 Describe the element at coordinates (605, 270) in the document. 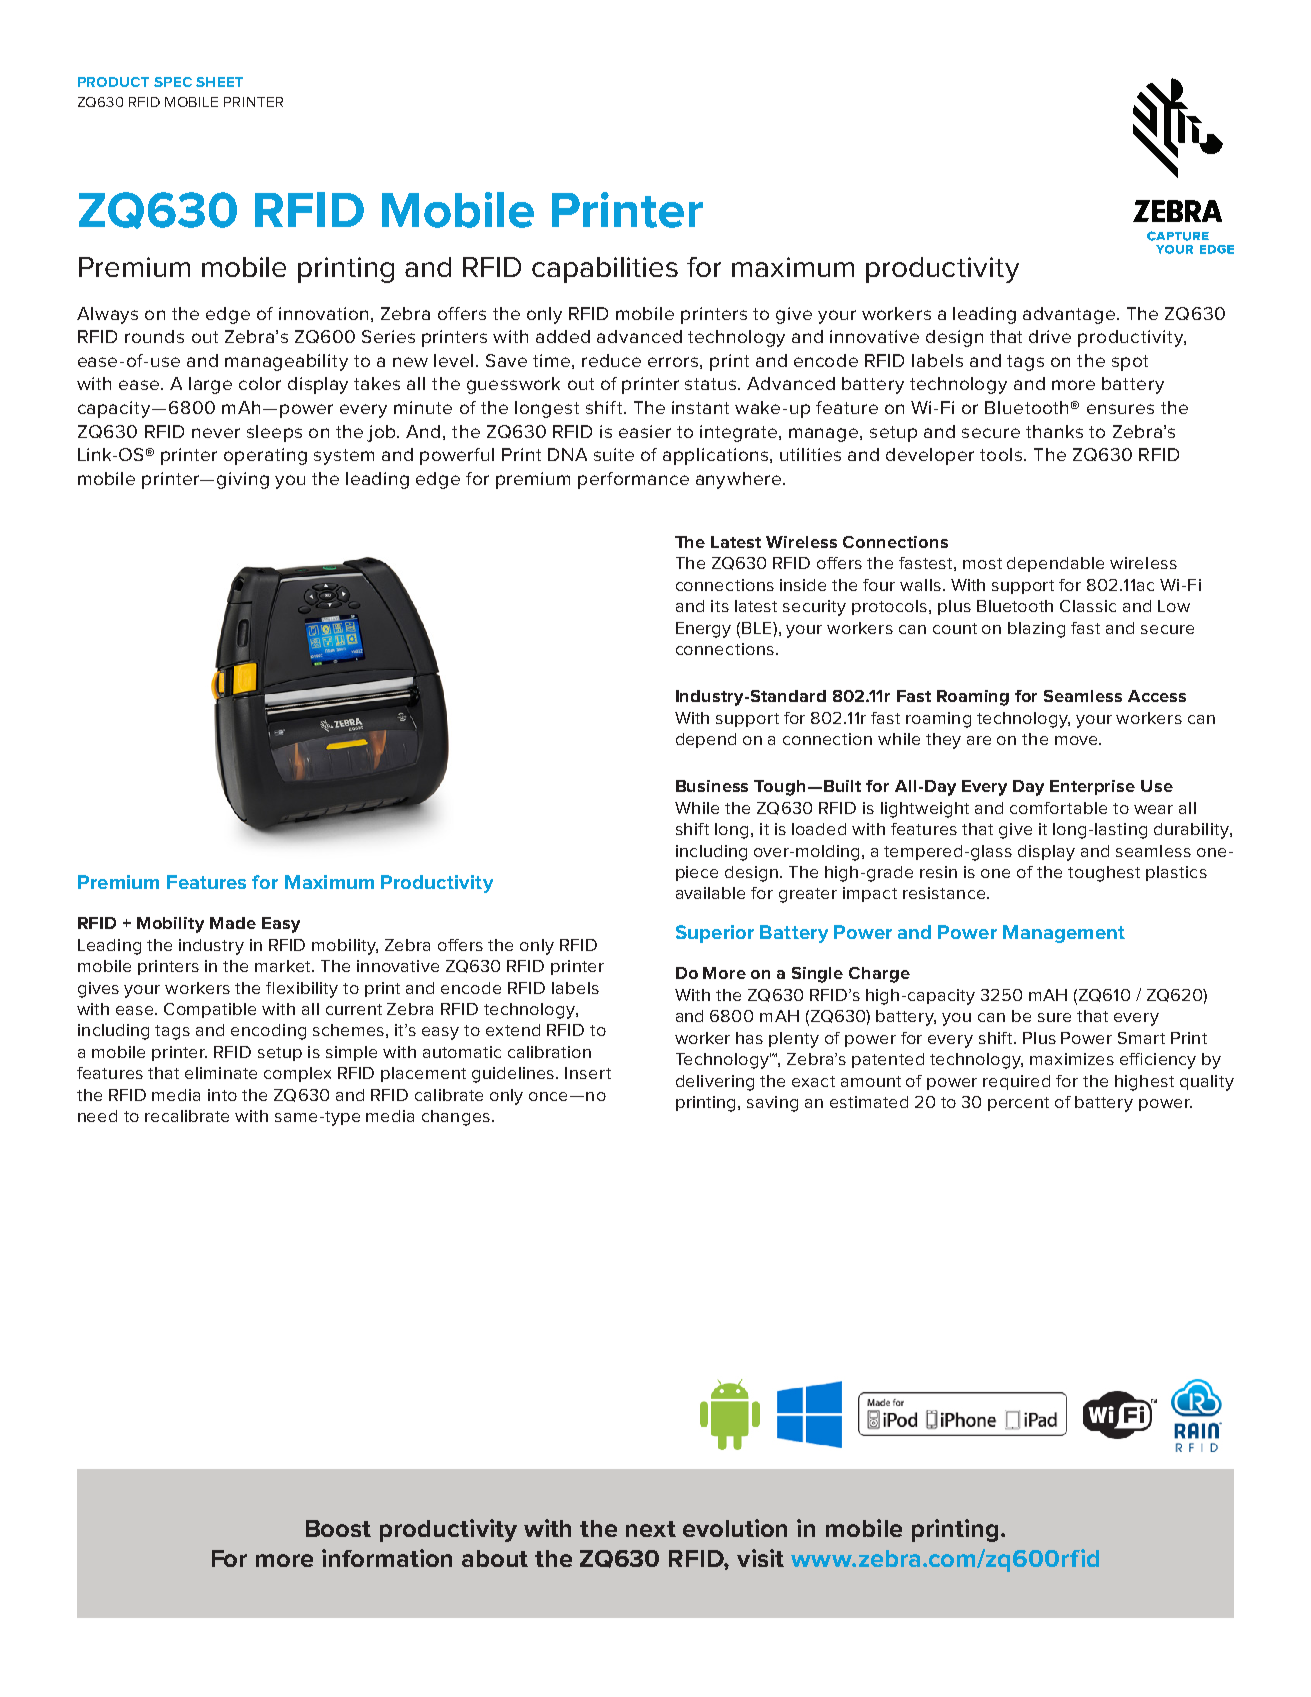

I see `capabilities` at that location.
